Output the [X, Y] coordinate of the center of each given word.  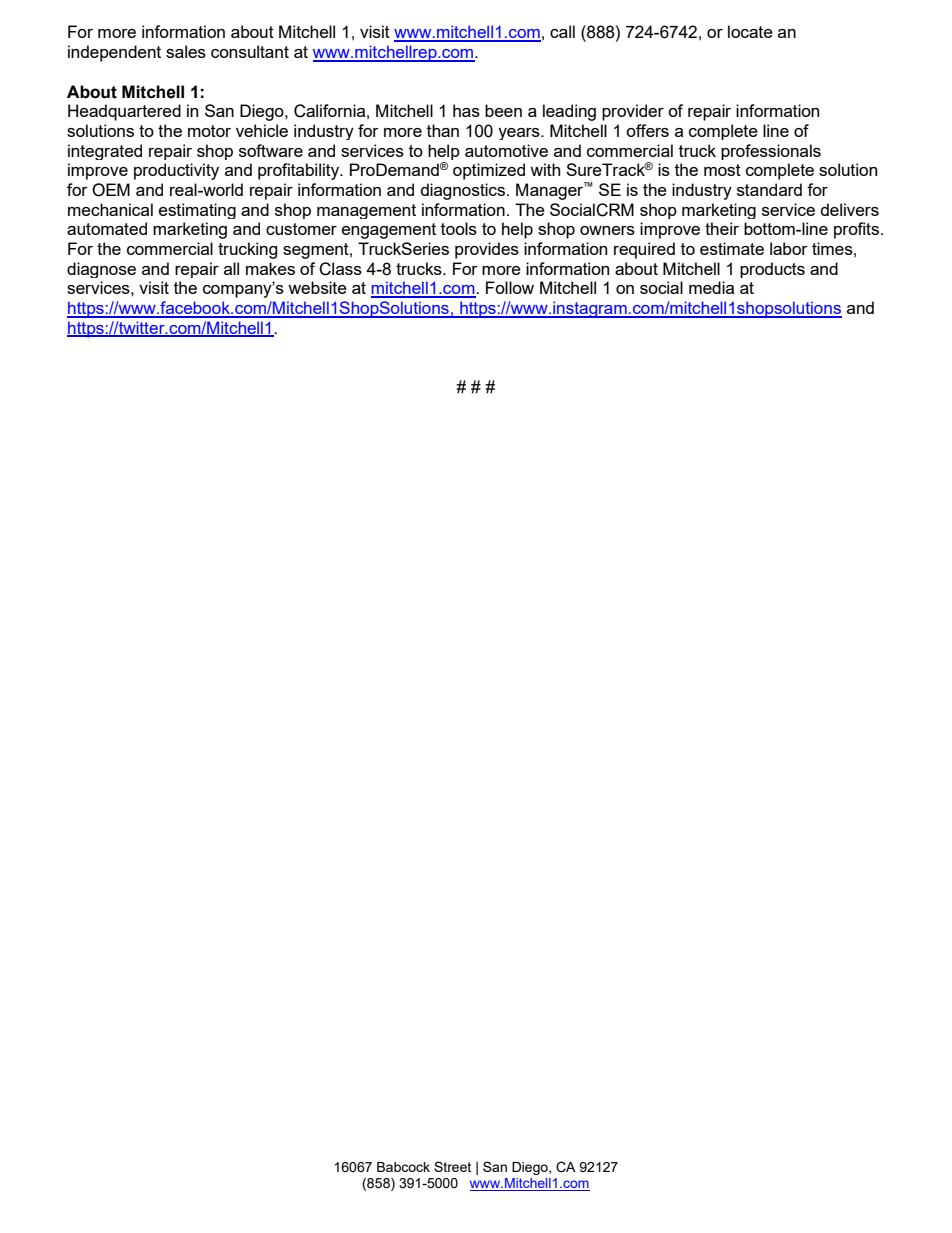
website [317, 287]
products [772, 270]
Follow [510, 287]
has [466, 110]
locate [750, 31]
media [711, 287]
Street [452, 1166]
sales [186, 51]
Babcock [403, 1167]
